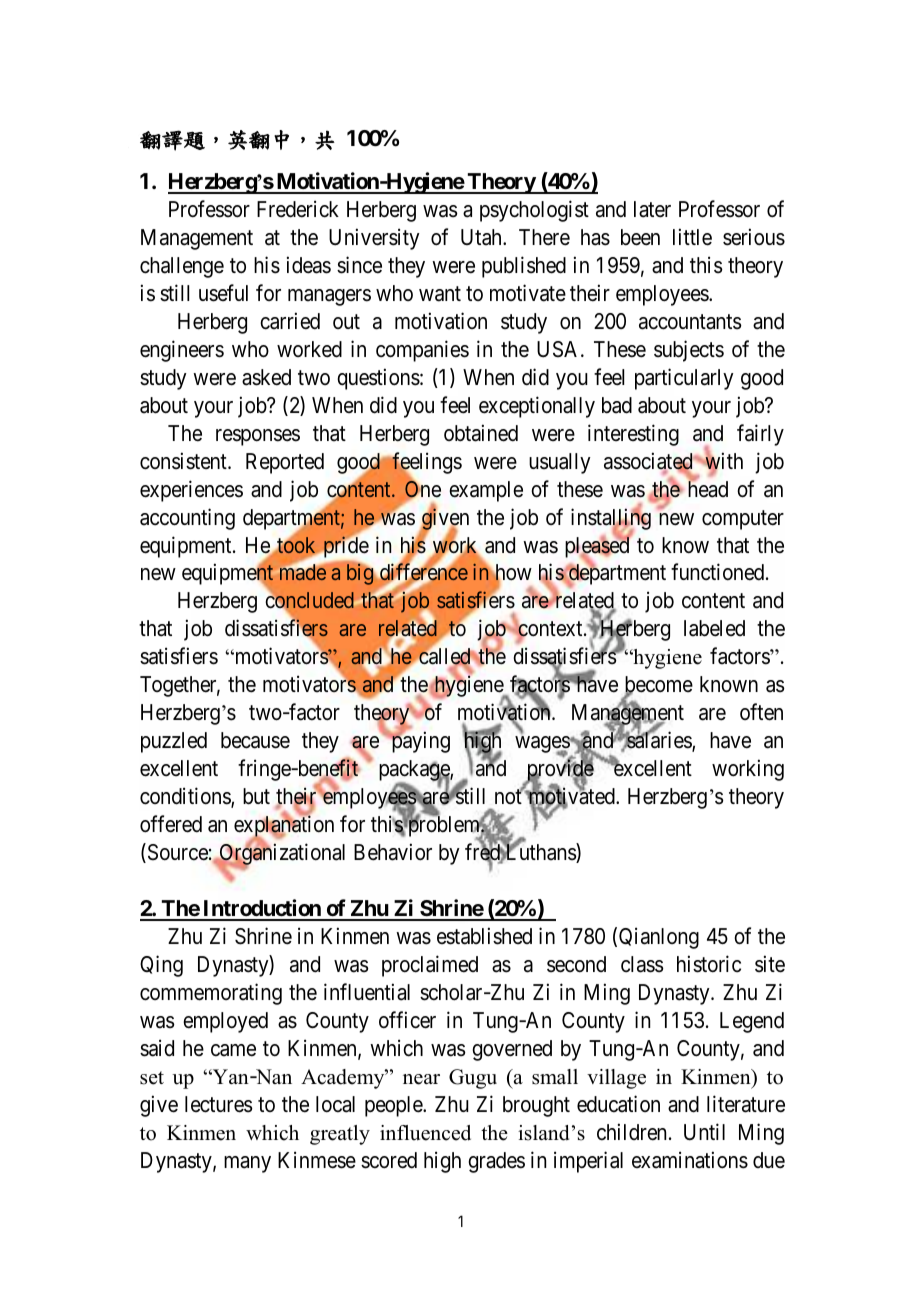 This document has height=1308, width=924. I want to click on Utah, so click(482, 237).
